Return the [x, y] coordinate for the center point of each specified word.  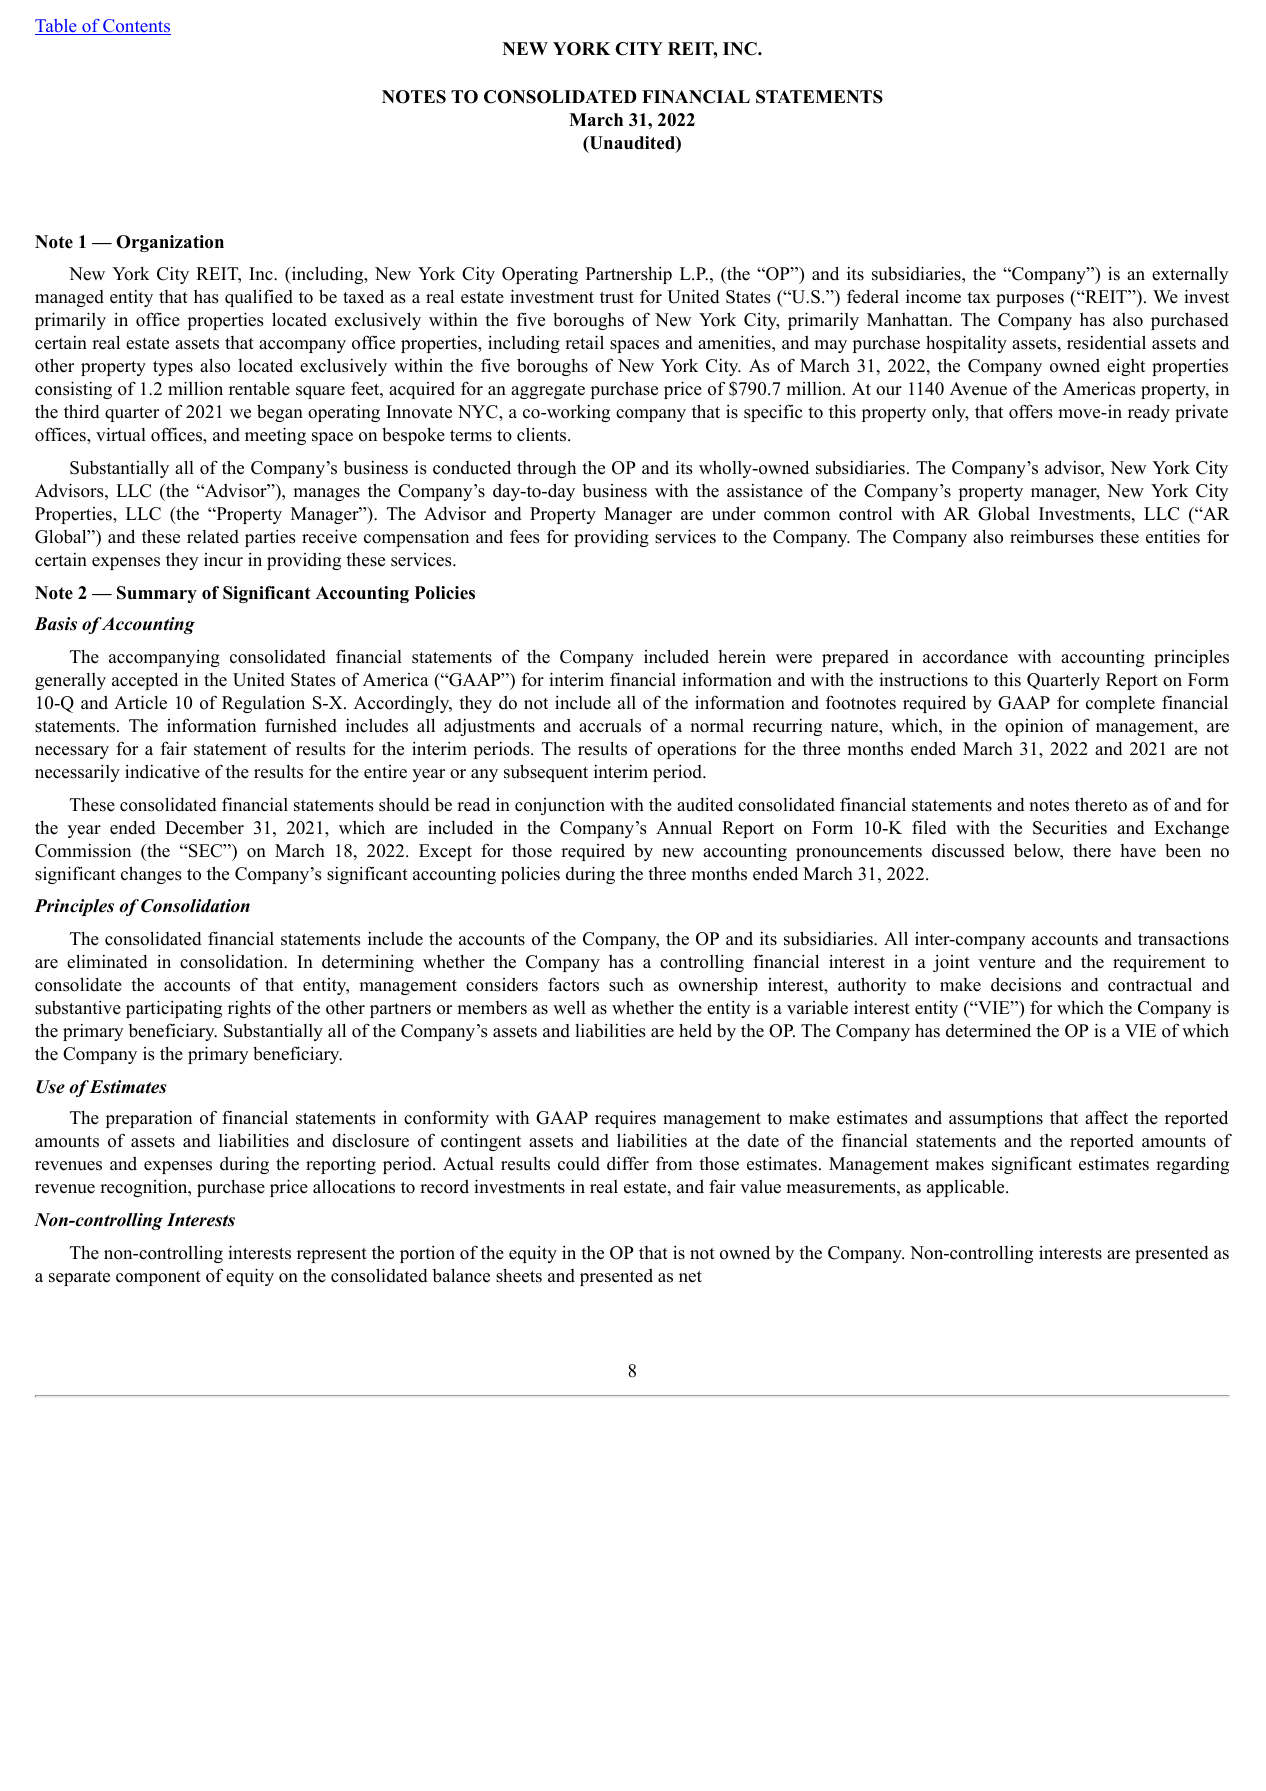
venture [1006, 963]
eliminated [107, 961]
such [626, 985]
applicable [967, 1188]
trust [617, 298]
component [158, 1278]
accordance [965, 656]
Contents [136, 27]
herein [742, 657]
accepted [145, 681]
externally [1190, 275]
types [173, 368]
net [690, 1277]
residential [1106, 342]
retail [584, 342]
